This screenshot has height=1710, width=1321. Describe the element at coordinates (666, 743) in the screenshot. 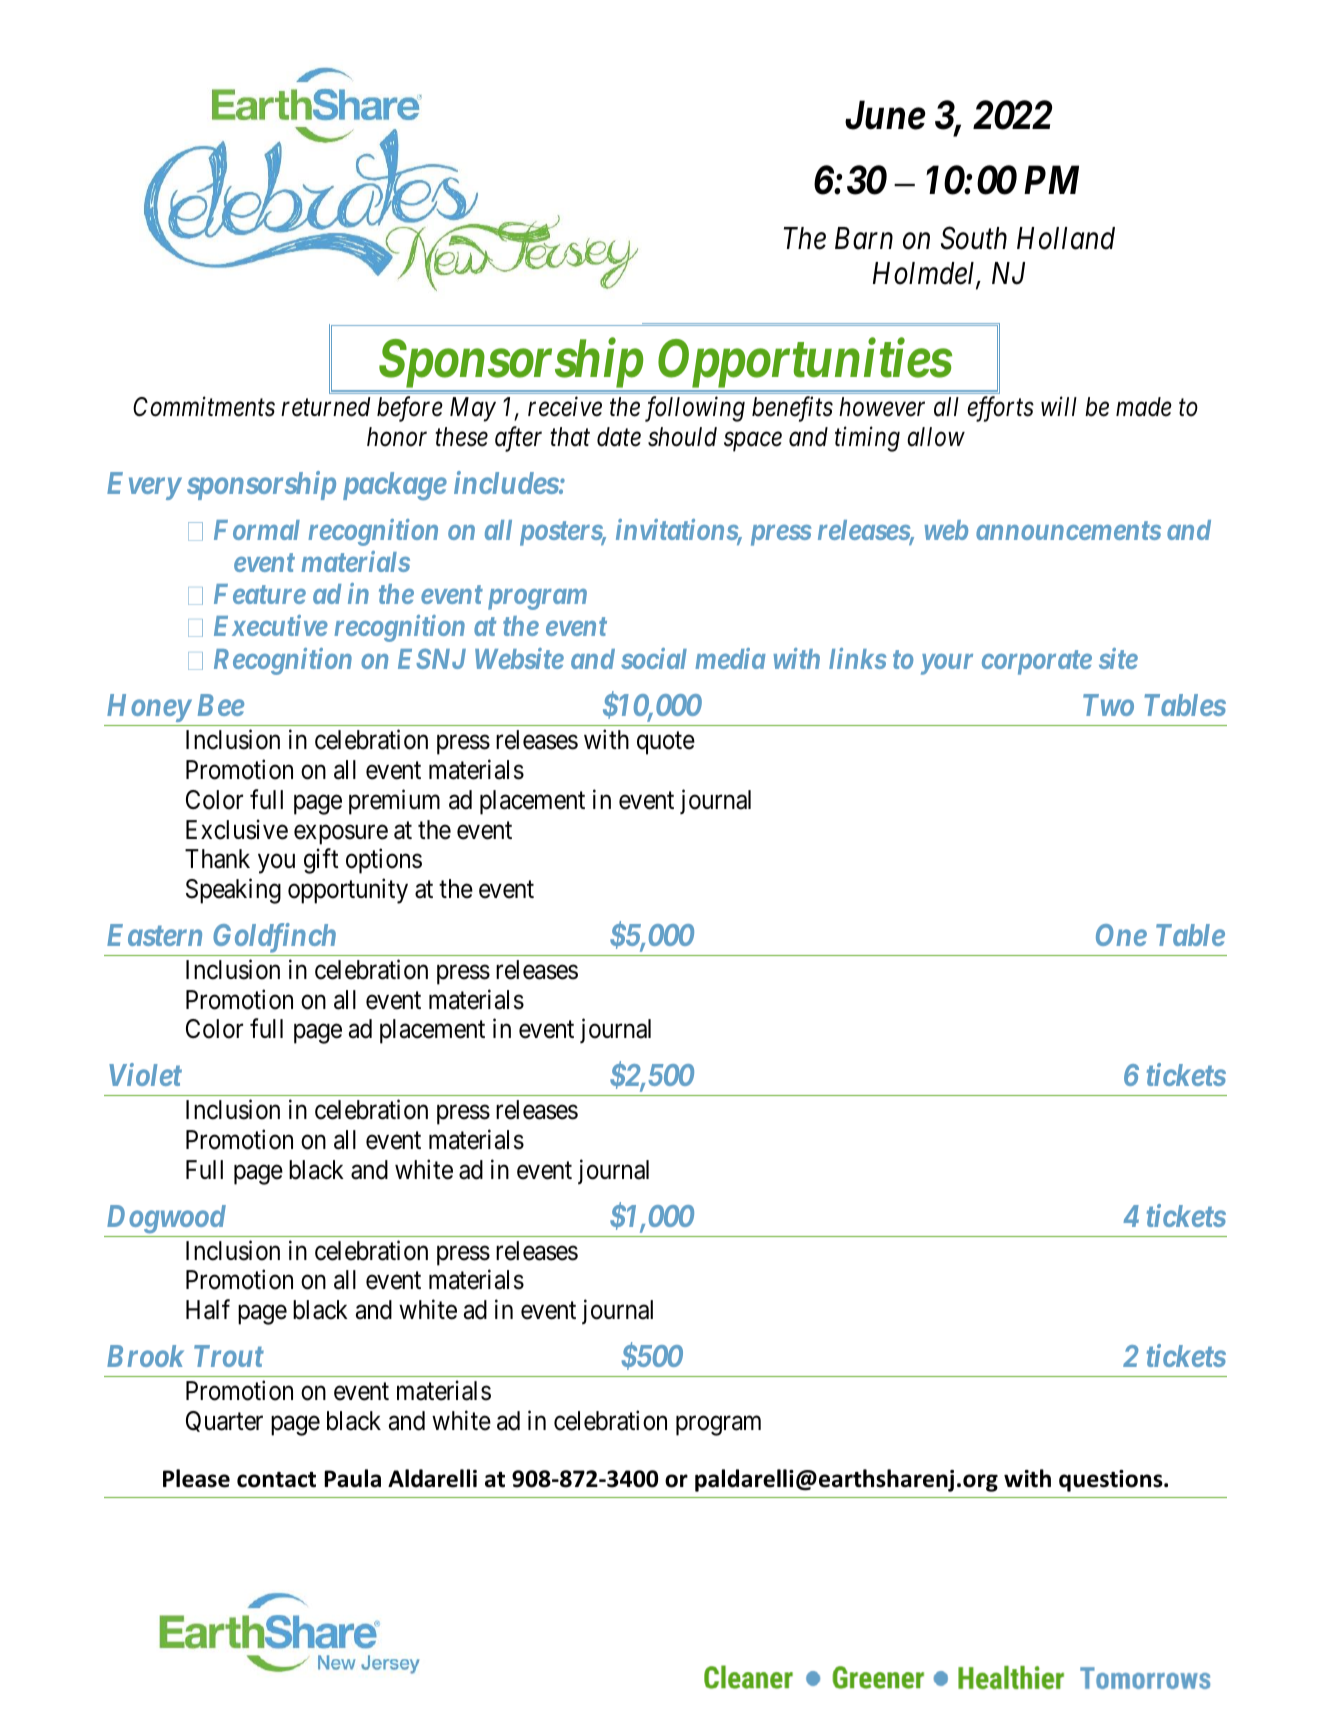

I see `quote` at that location.
